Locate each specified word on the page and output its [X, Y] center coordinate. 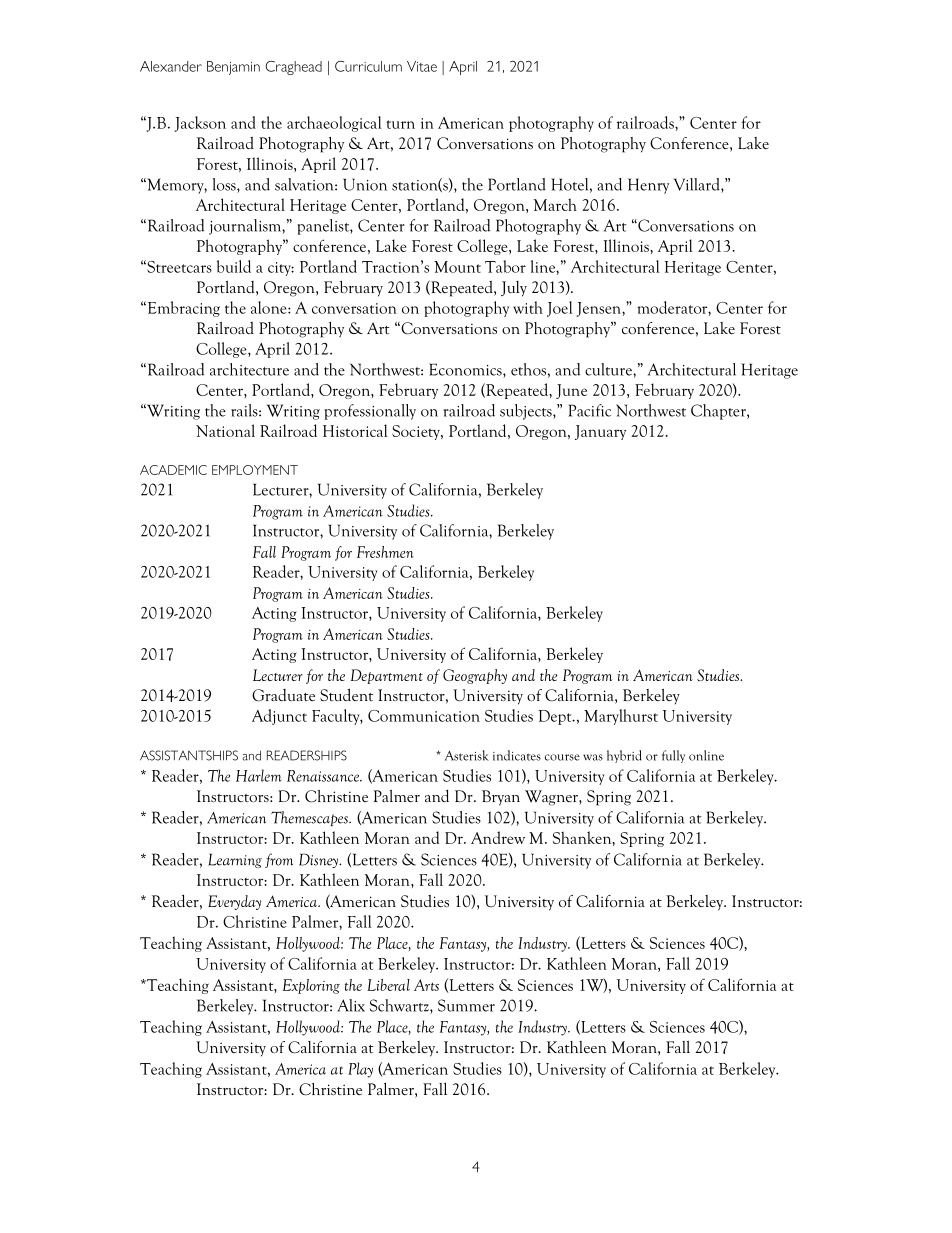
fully [673, 756]
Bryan [501, 798]
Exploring [311, 986]
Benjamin [233, 68]
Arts [426, 985]
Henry [648, 186]
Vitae [422, 66]
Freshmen [385, 552]
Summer [466, 1005]
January [600, 432]
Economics [466, 370]
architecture [249, 369]
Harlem [259, 775]
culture [609, 369]
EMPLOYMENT [255, 470]
